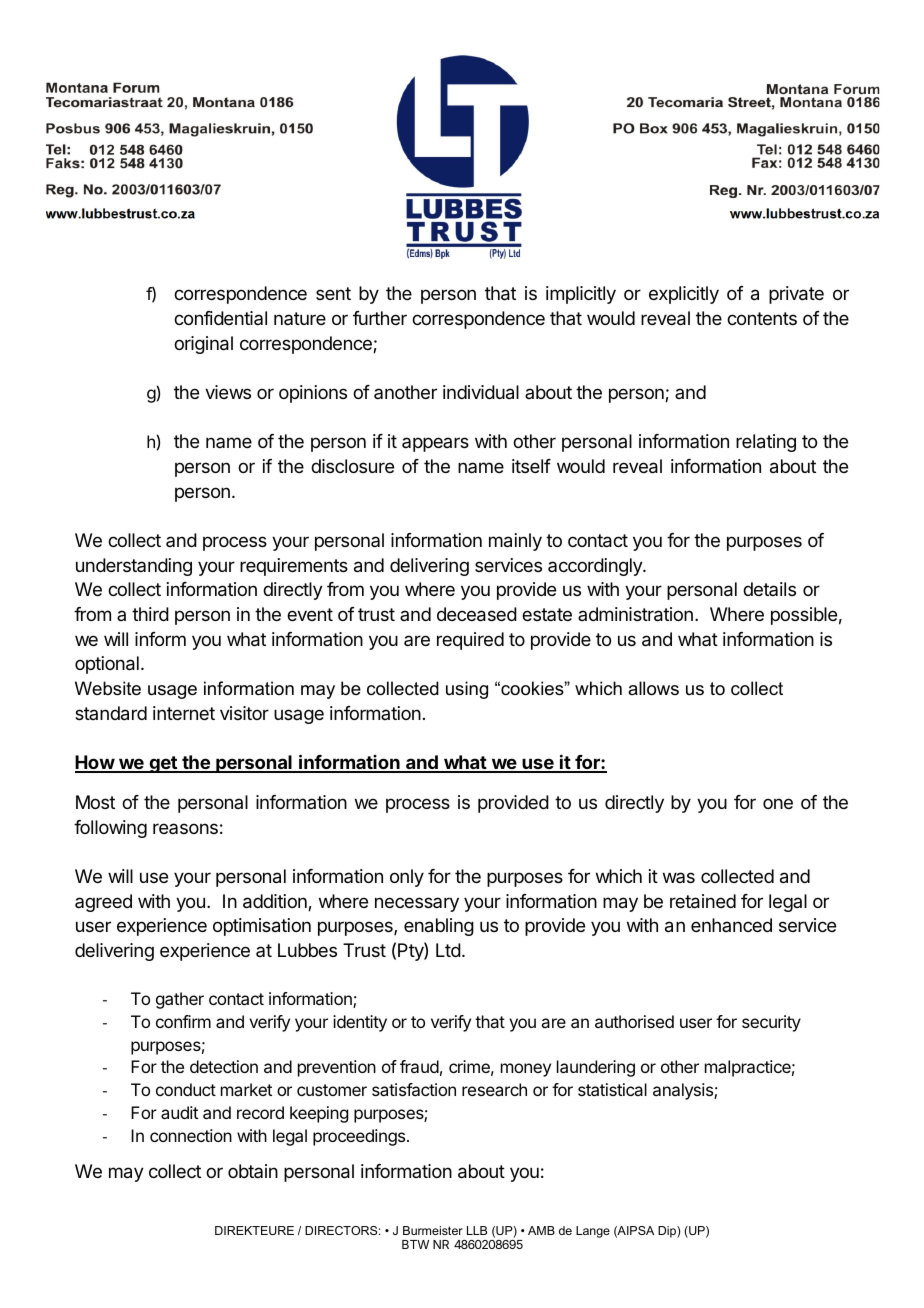 The width and height of the screenshot is (924, 1308). Describe the element at coordinates (134, 567) in the screenshot. I see `understanding` at that location.
